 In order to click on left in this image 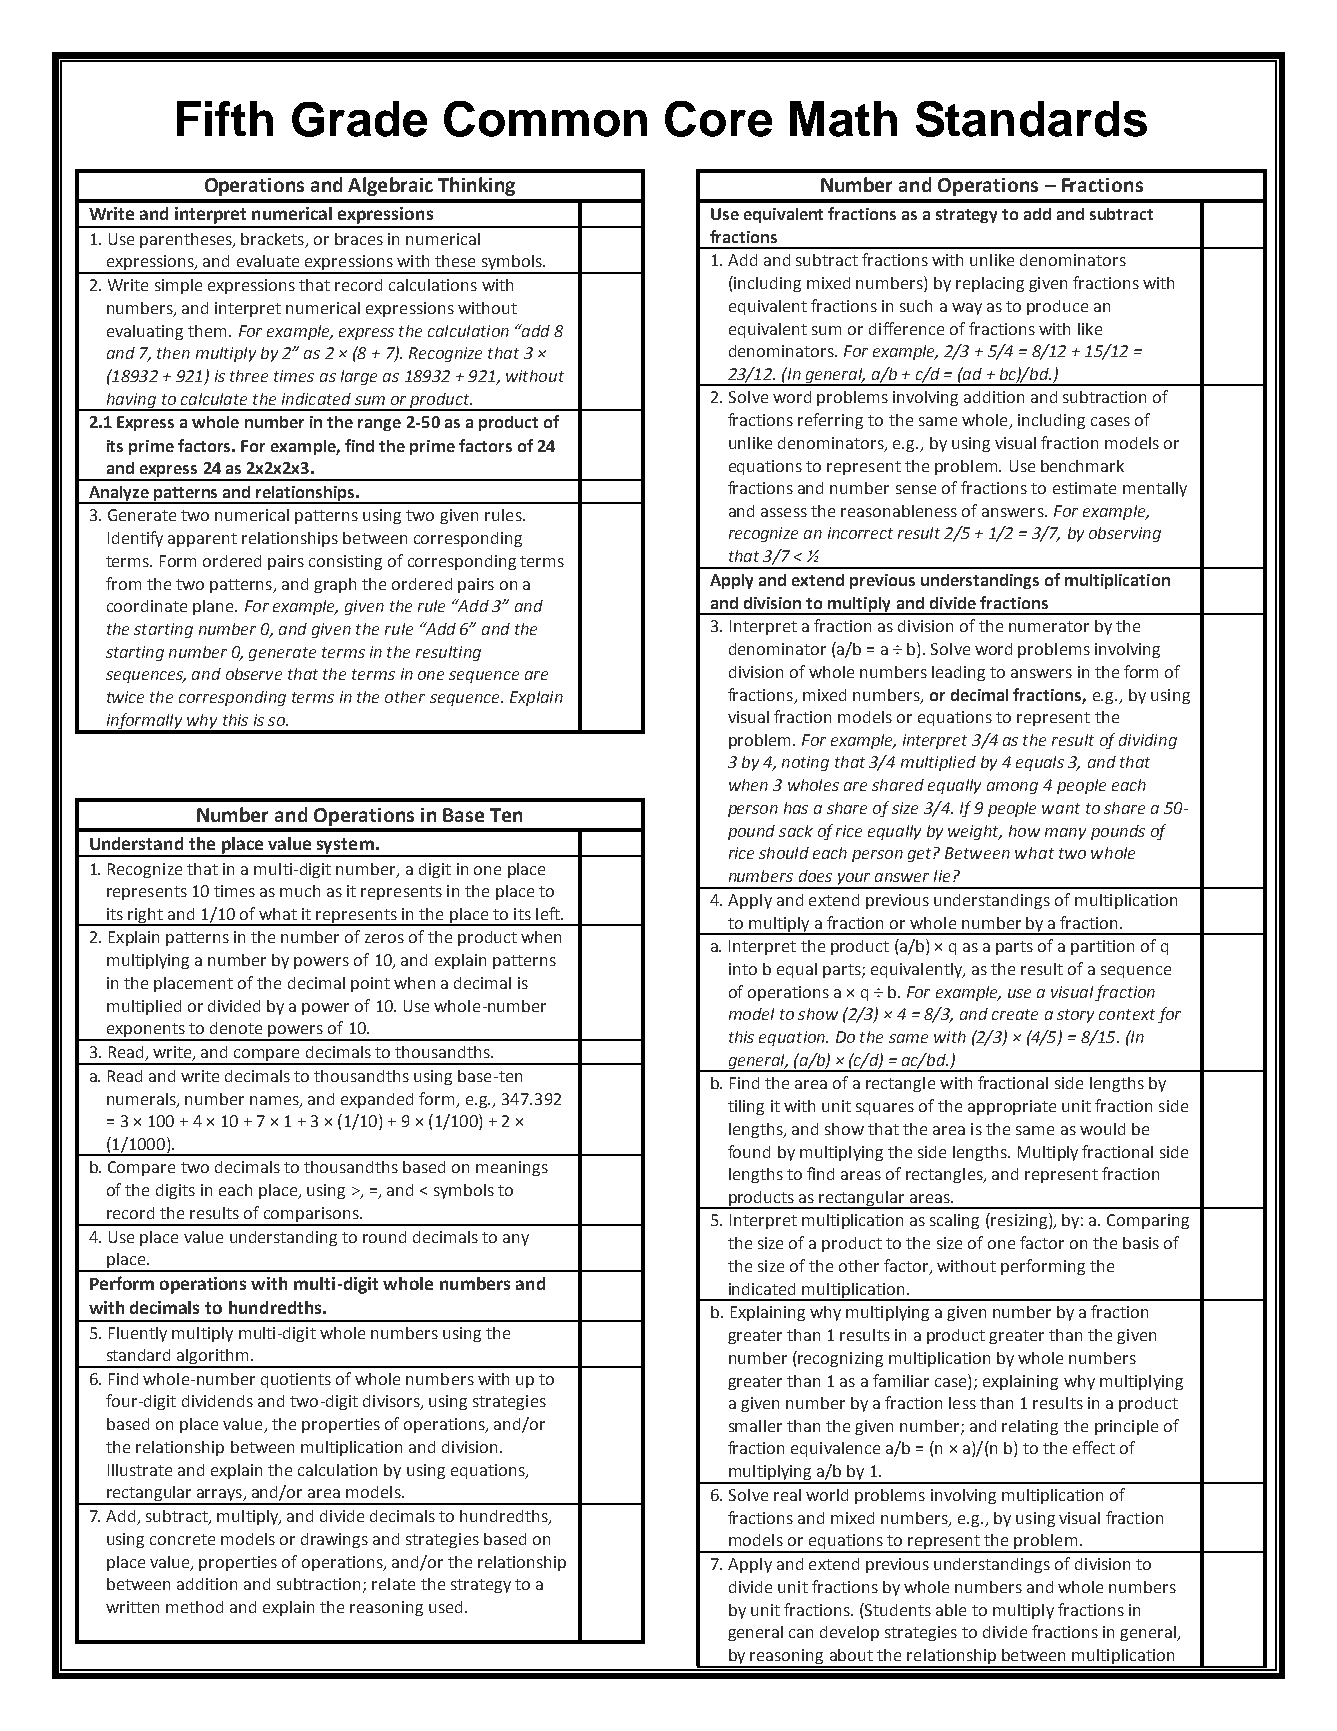, I will do `click(549, 913)`.
